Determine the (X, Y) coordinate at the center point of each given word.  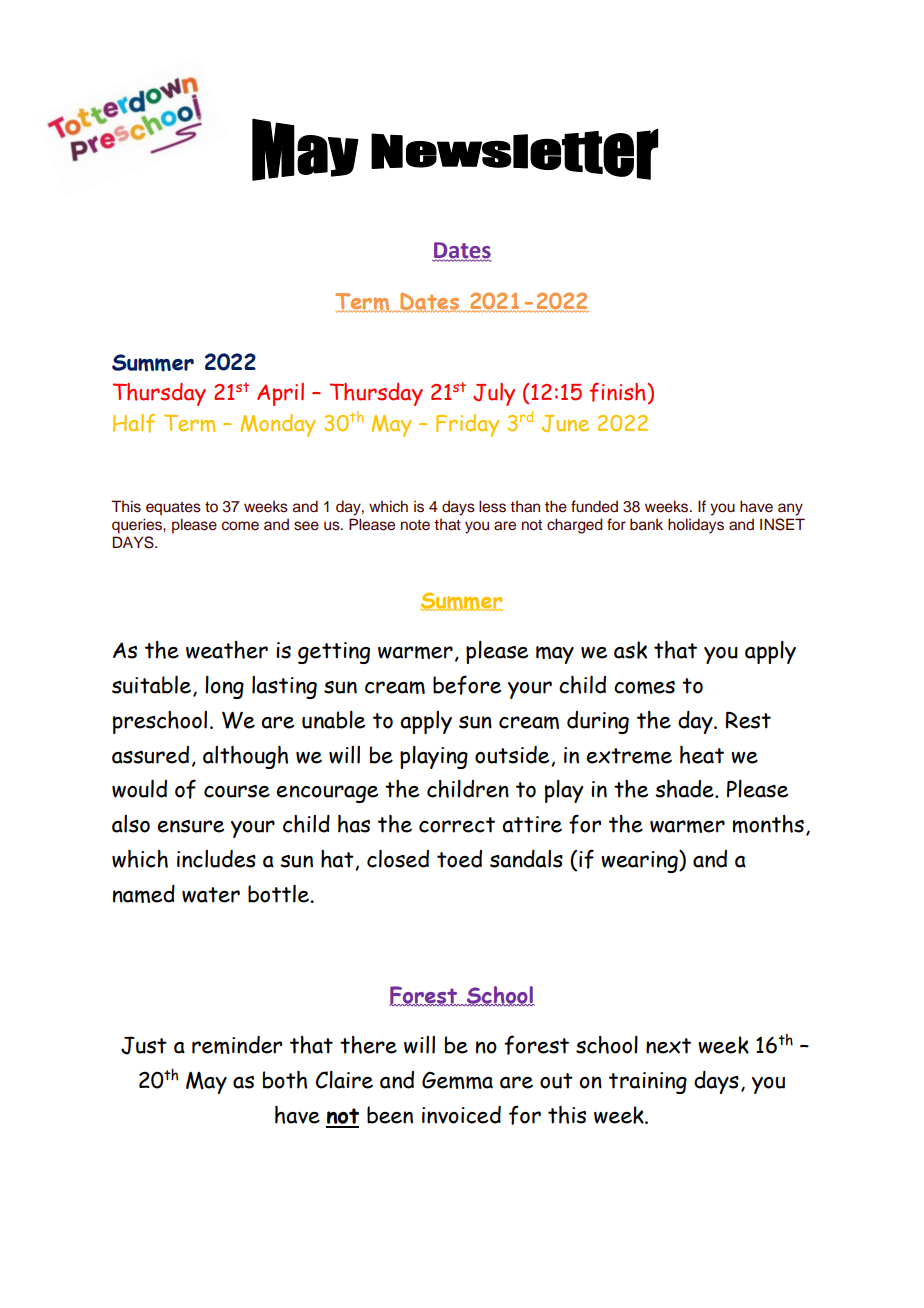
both (285, 1080)
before (467, 685)
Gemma (457, 1080)
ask (630, 650)
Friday (467, 425)
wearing (640, 861)
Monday (278, 425)
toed (459, 859)
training (648, 1083)
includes (216, 859)
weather (227, 650)
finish (617, 392)
